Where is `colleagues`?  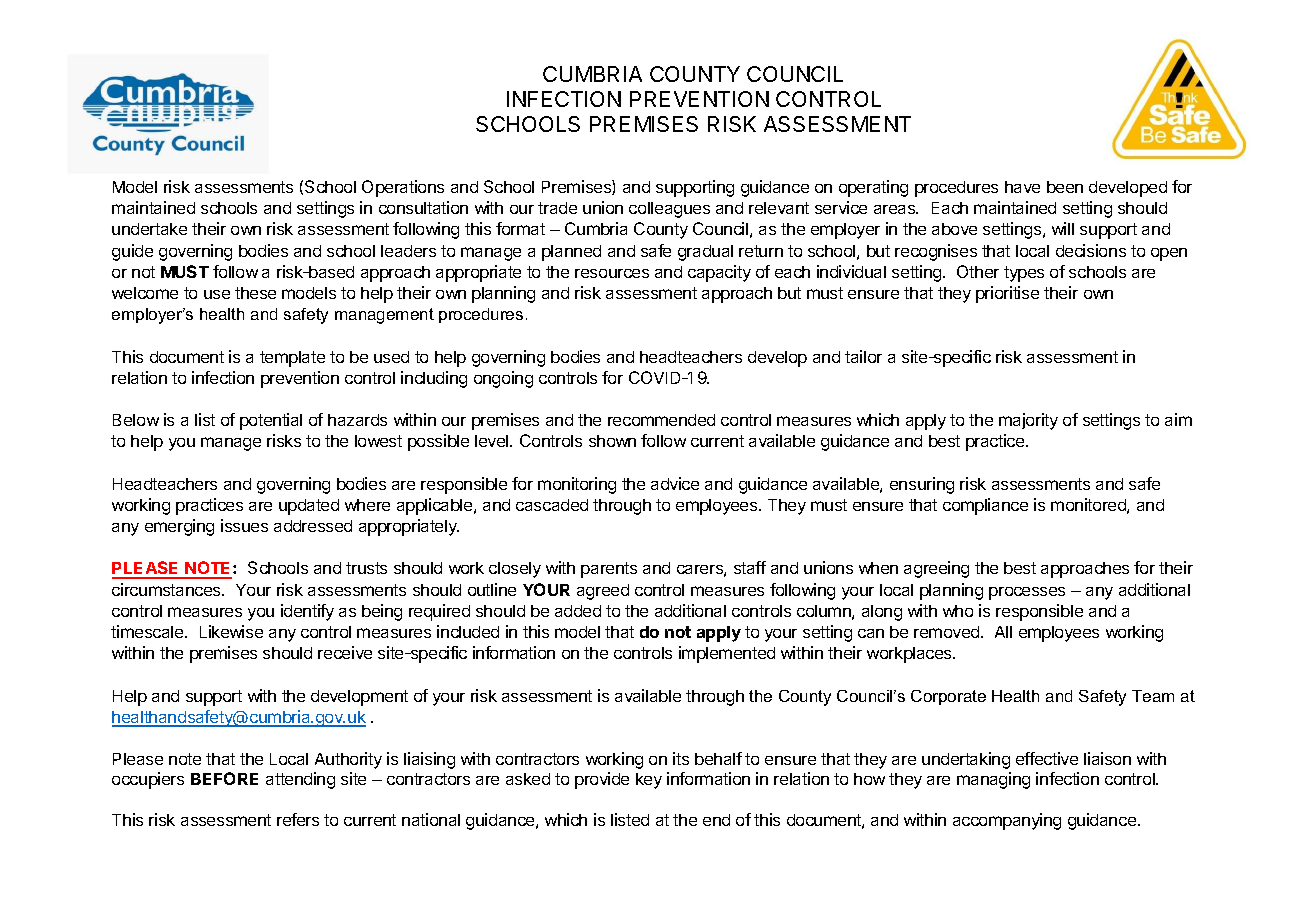 colleagues is located at coordinates (669, 210).
